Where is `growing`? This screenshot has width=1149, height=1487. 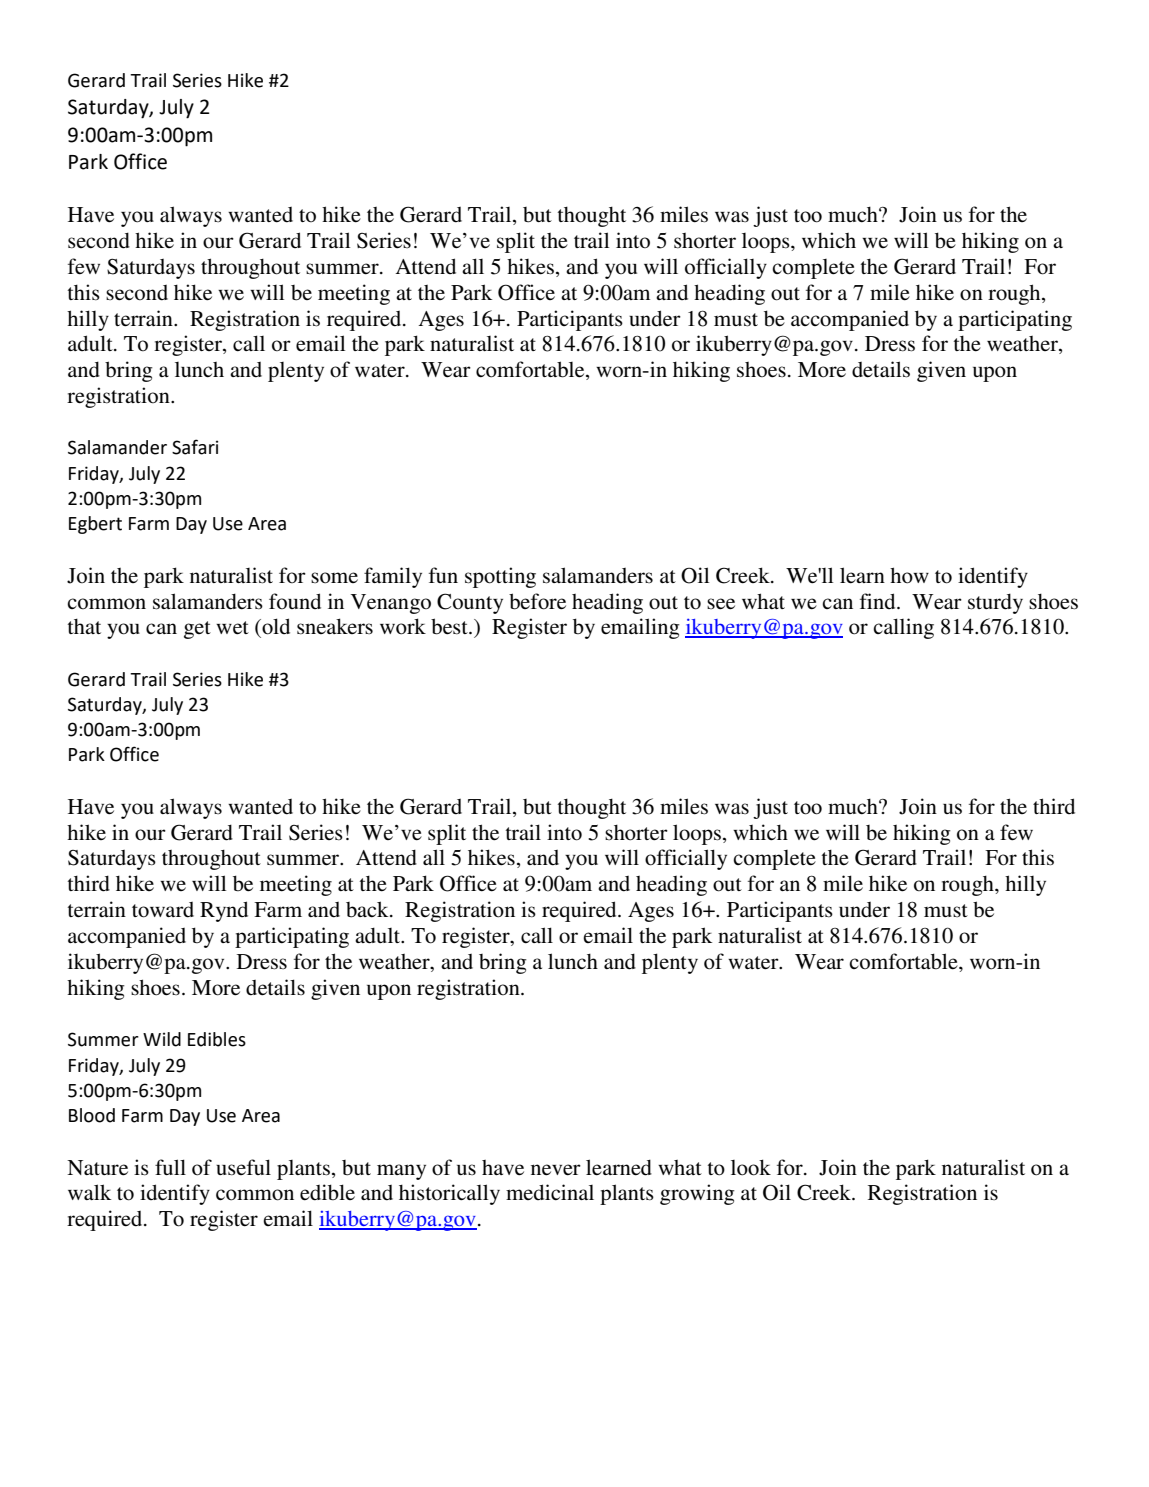
growing is located at coordinates (697, 1194).
